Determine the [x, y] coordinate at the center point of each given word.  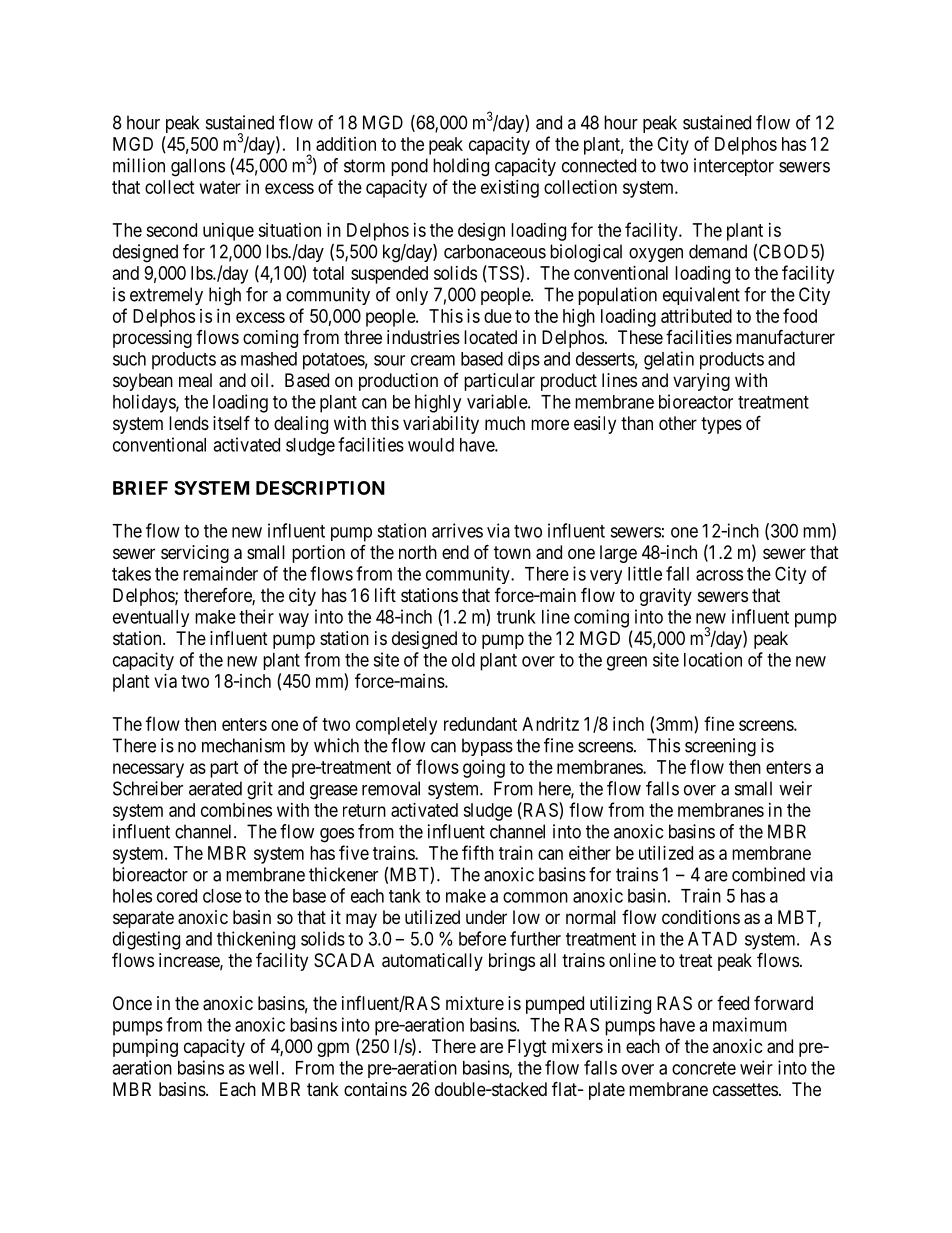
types [721, 425]
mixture [475, 1003]
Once [132, 1003]
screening [720, 747]
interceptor [734, 167]
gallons [198, 167]
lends [189, 423]
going [484, 769]
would [431, 445]
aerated [215, 788]
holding [461, 167]
